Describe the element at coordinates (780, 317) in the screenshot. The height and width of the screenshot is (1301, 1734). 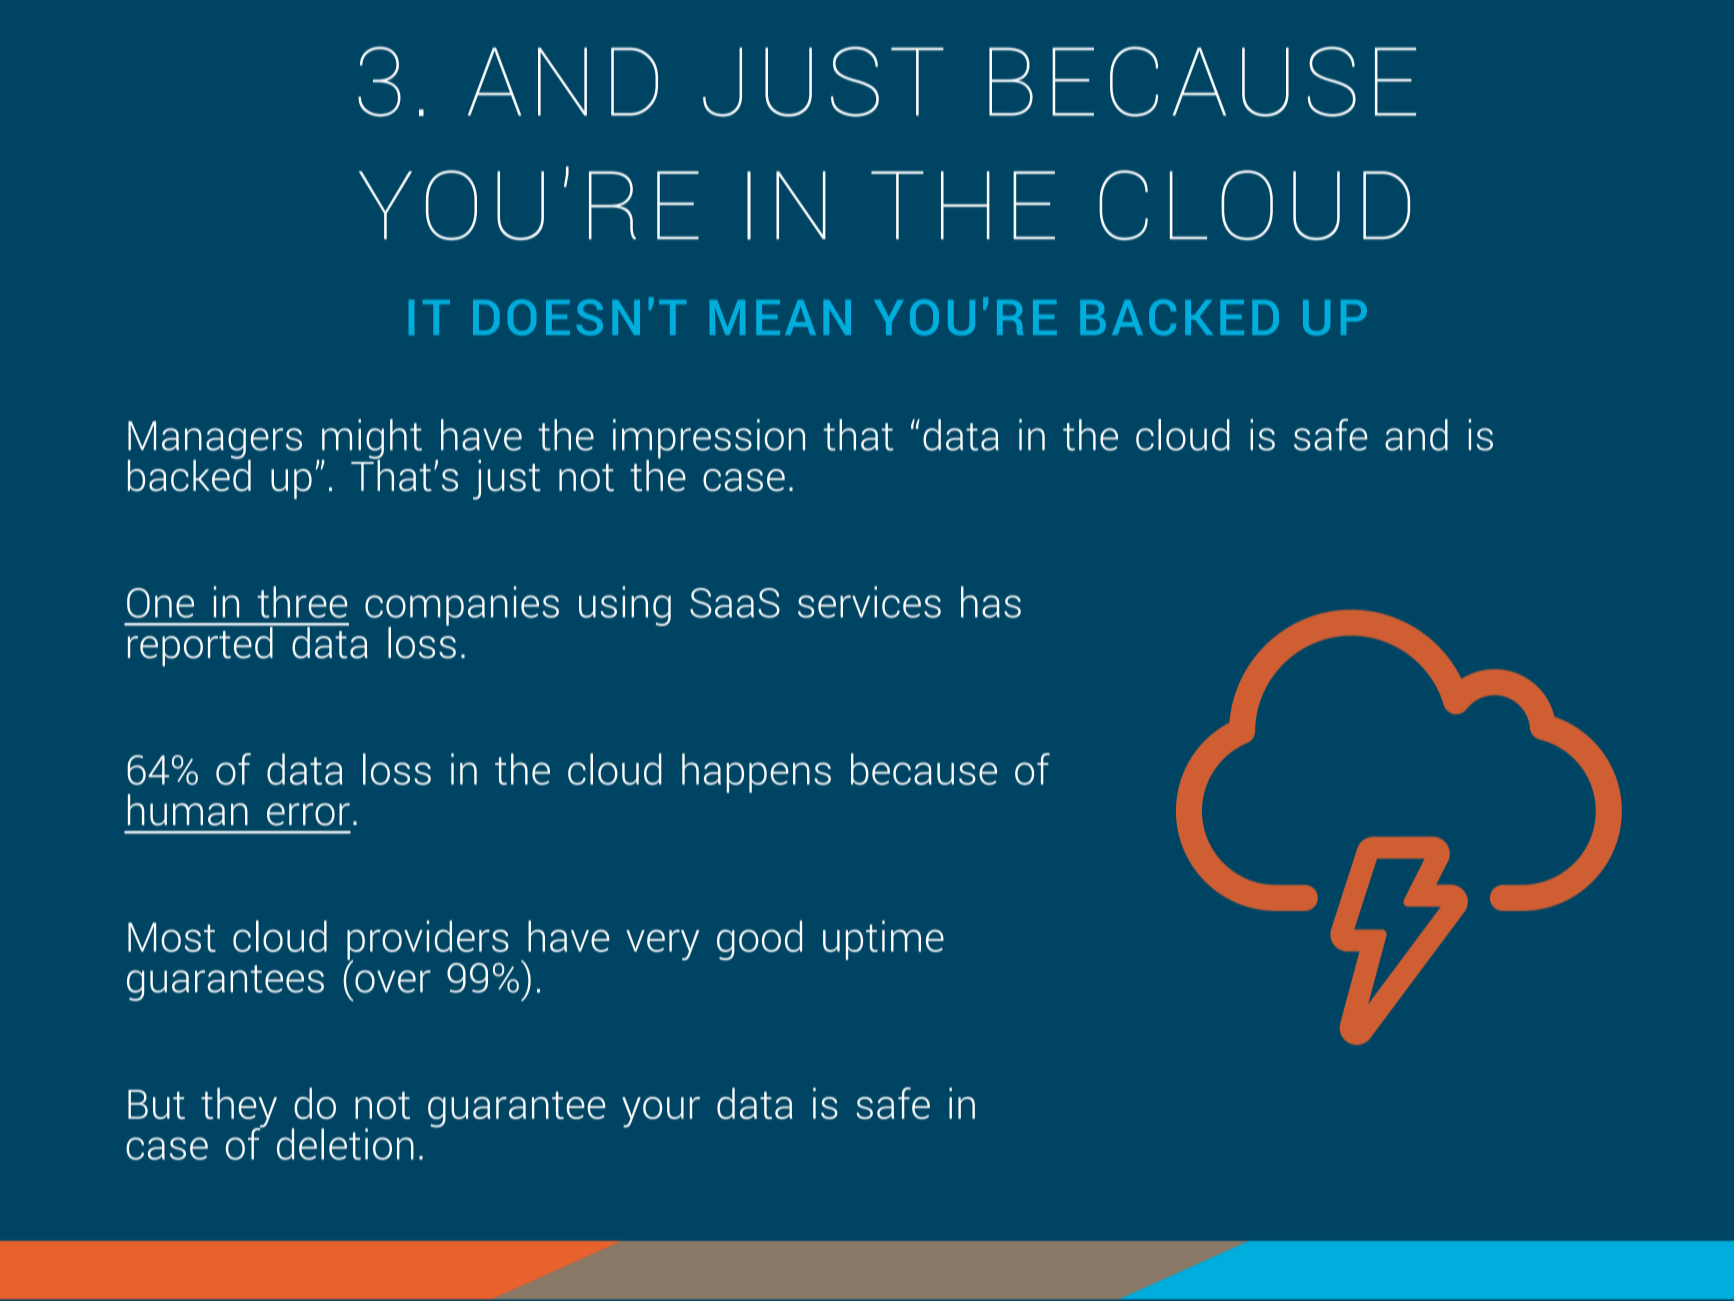
I see `MEAN` at that location.
